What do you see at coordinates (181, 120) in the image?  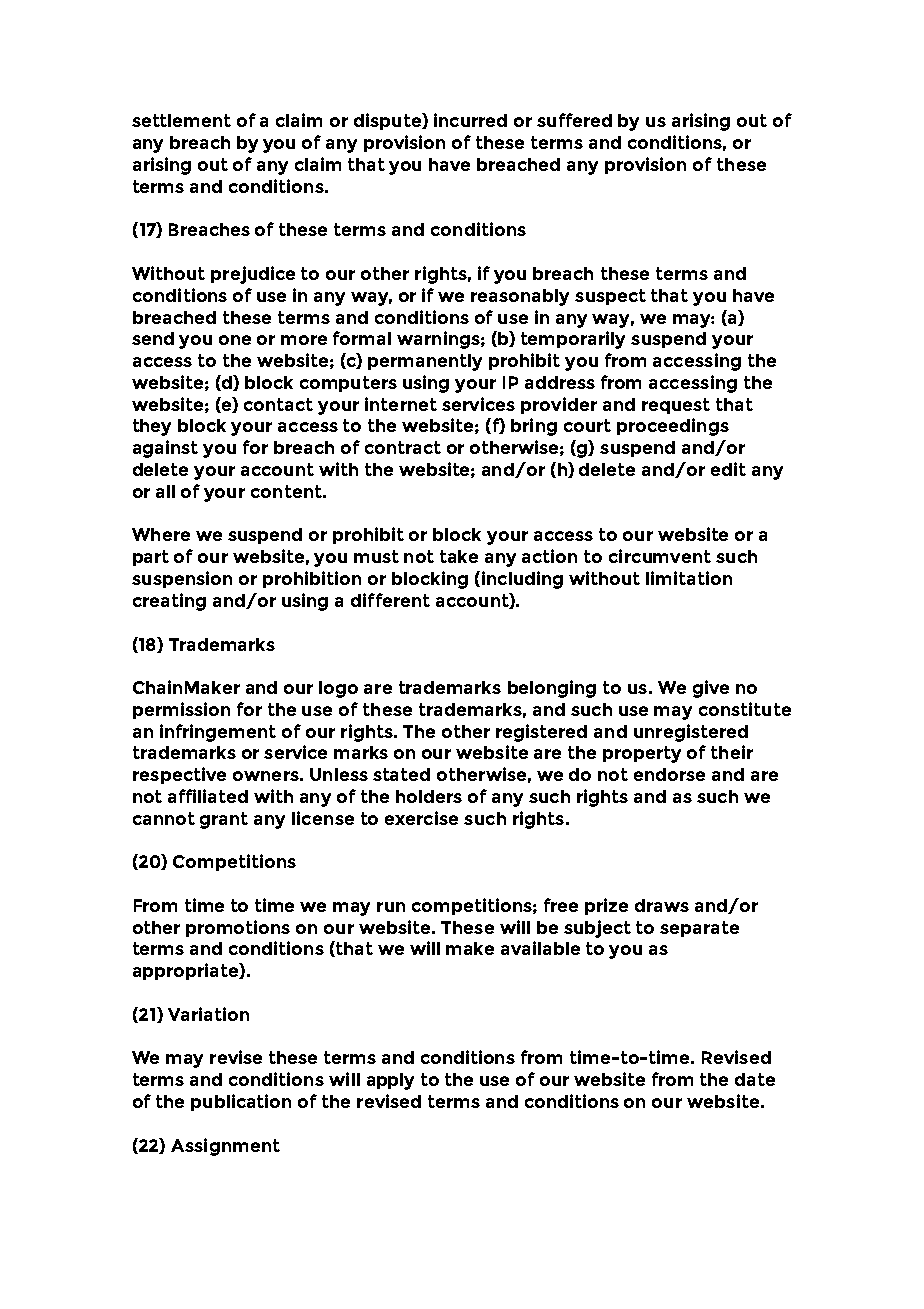 I see `settlement` at bounding box center [181, 120].
